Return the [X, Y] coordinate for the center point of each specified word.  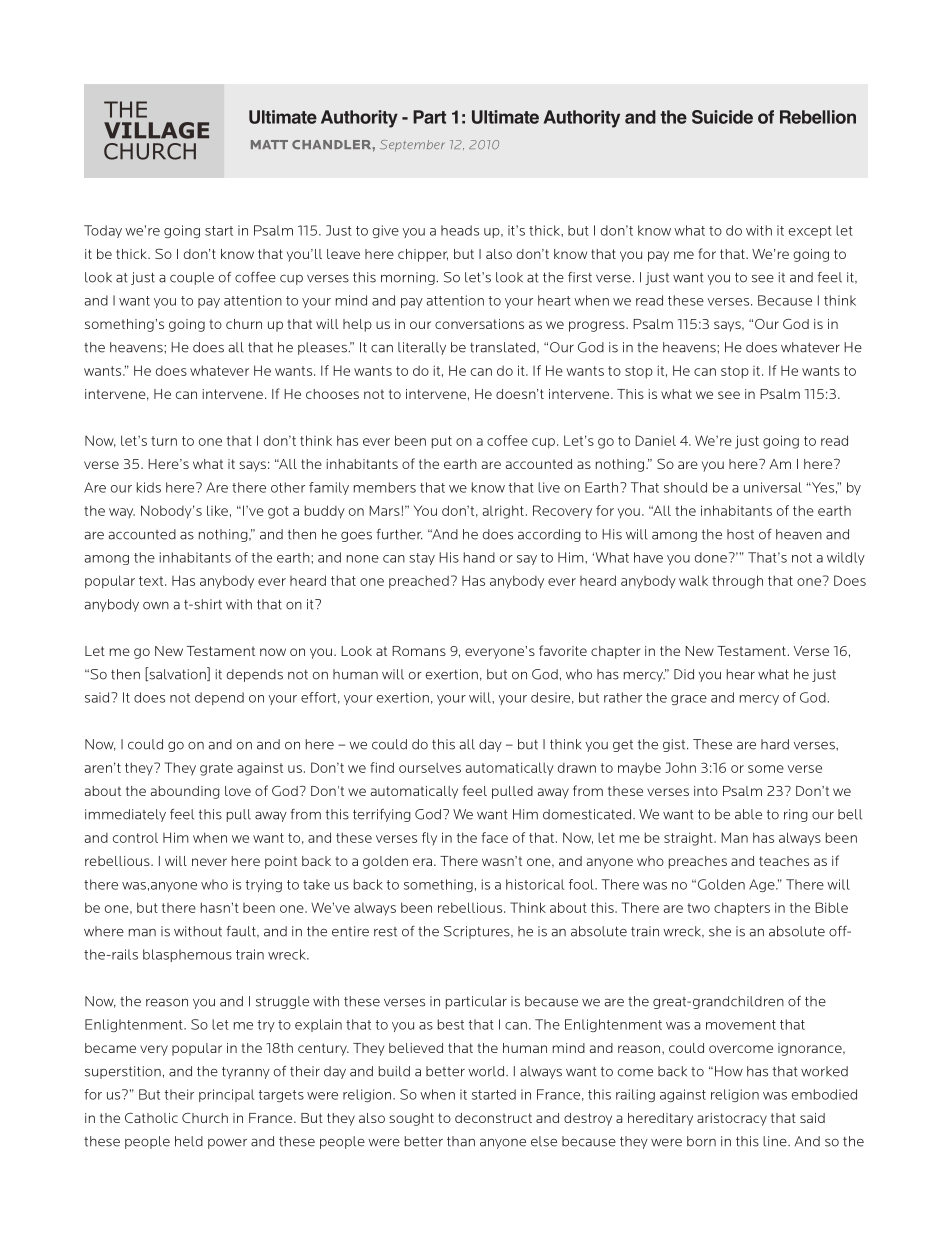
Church [205, 1118]
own [156, 606]
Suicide [722, 117]
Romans [419, 651]
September [412, 146]
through [737, 582]
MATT [269, 144]
